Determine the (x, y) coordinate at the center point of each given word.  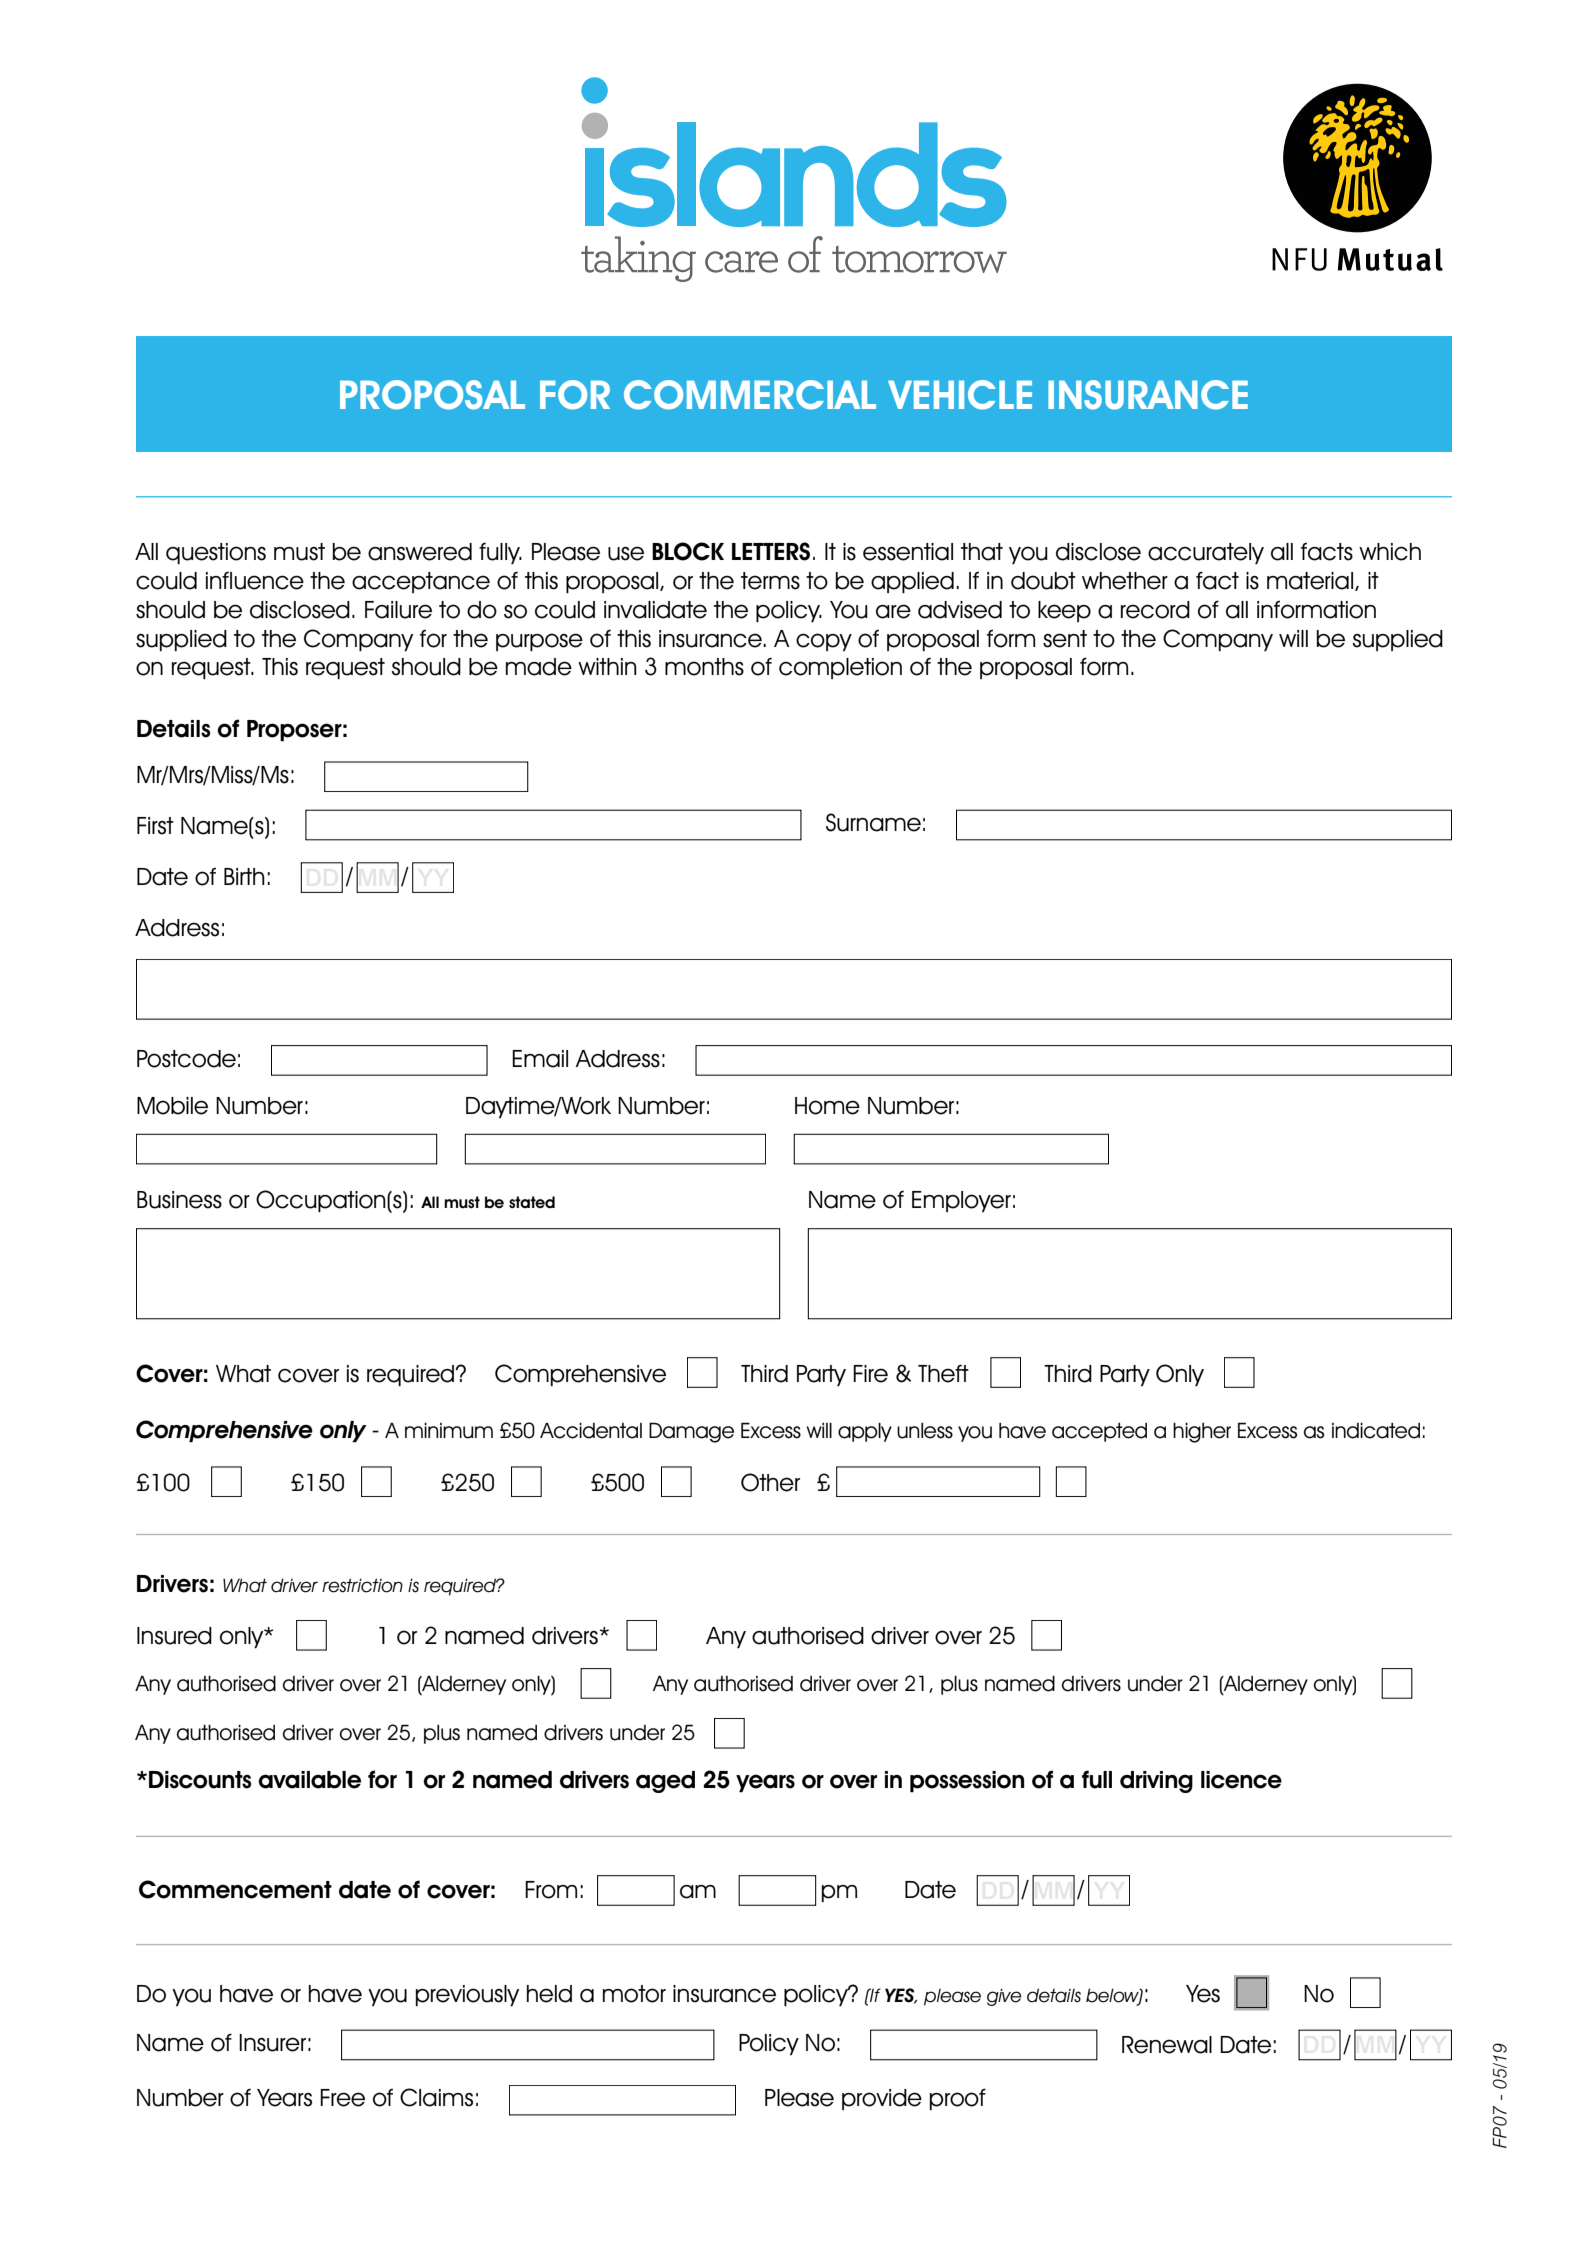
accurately (1206, 553)
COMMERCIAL (750, 395)
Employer (961, 1201)
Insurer (272, 2043)
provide (882, 2099)
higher (1202, 1433)
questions (216, 553)
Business (179, 1200)
